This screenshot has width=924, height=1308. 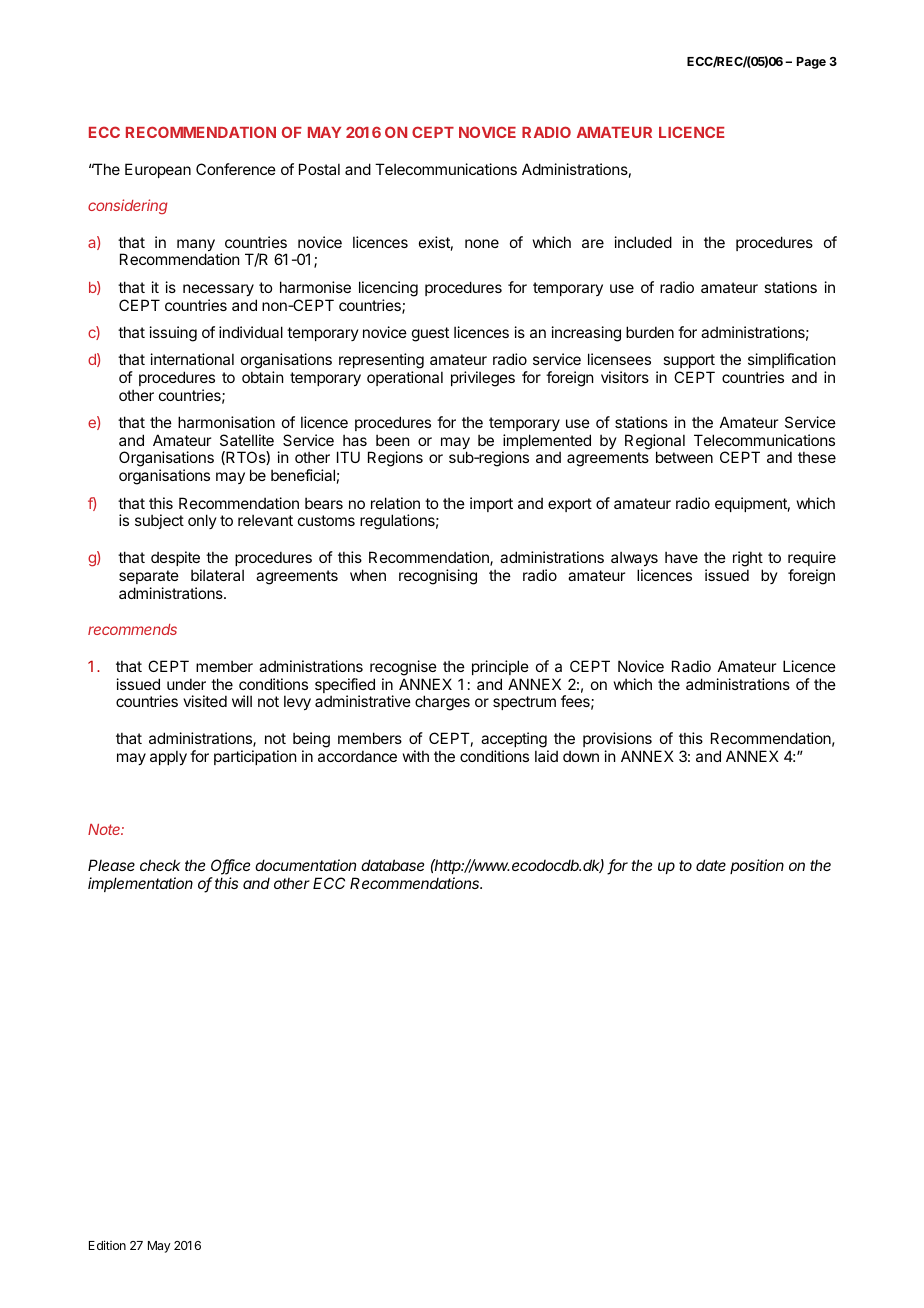 What do you see at coordinates (757, 866) in the screenshot?
I see `position` at bounding box center [757, 866].
